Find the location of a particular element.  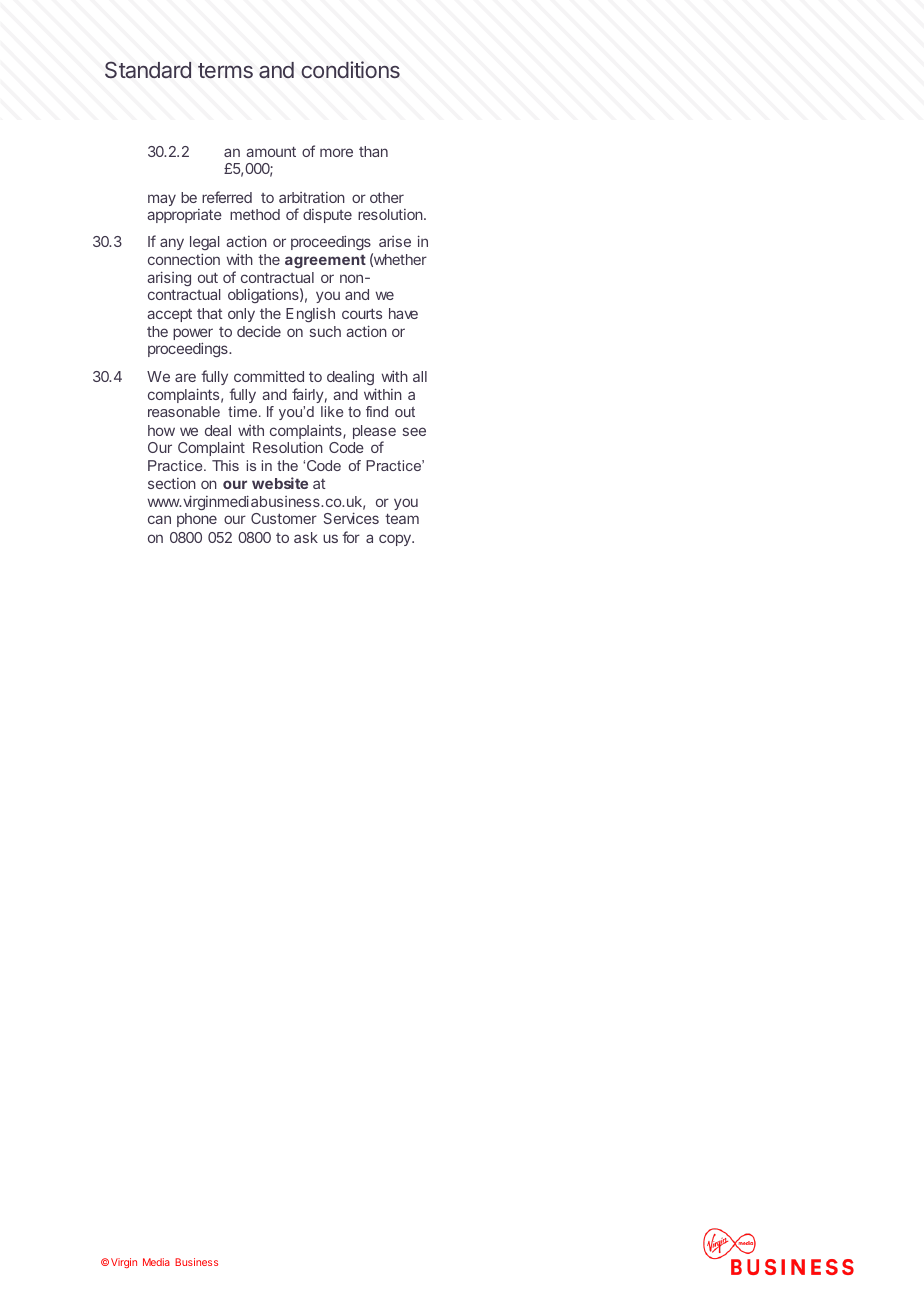

phone is located at coordinates (197, 520).
